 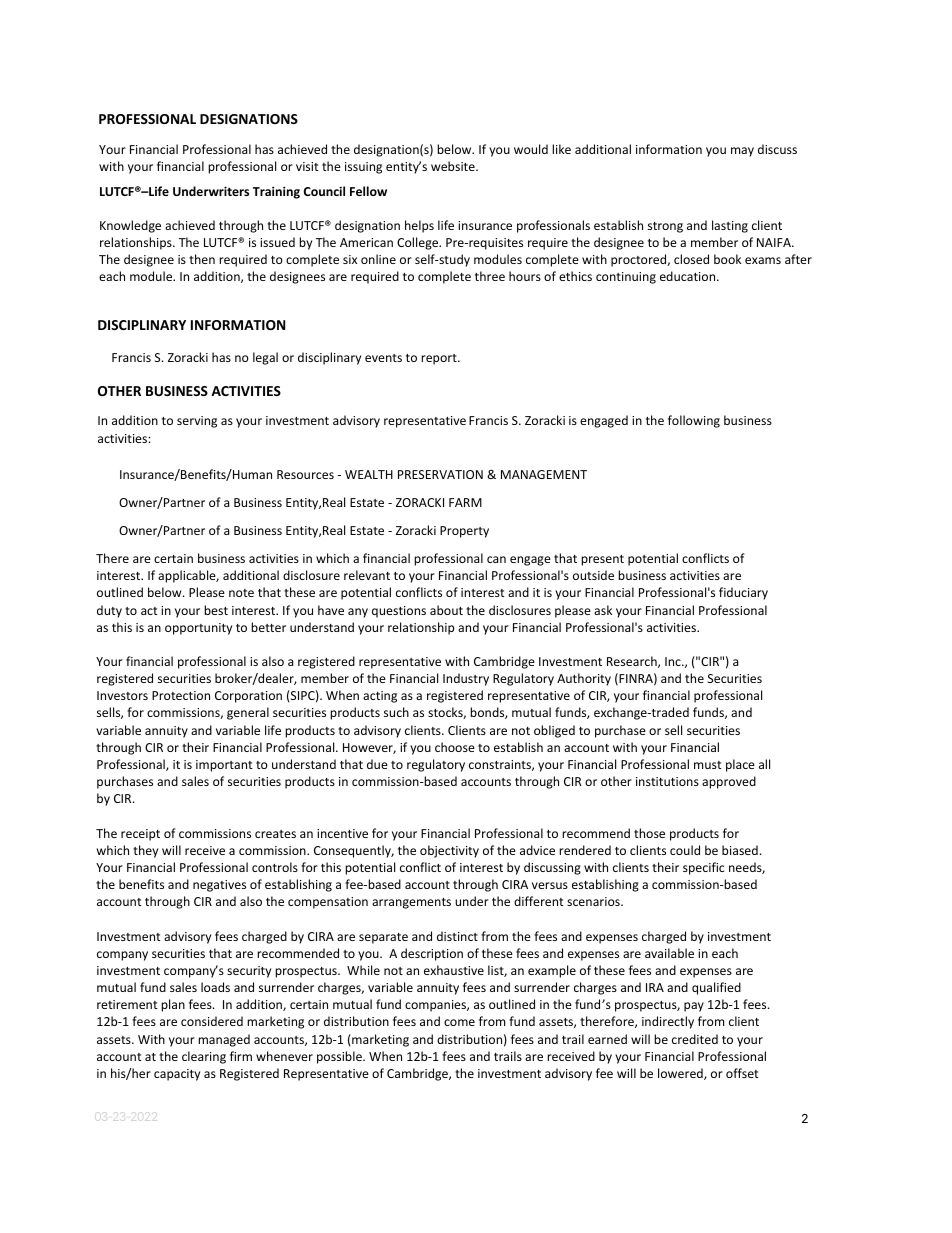 I want to click on serving, so click(x=197, y=422).
